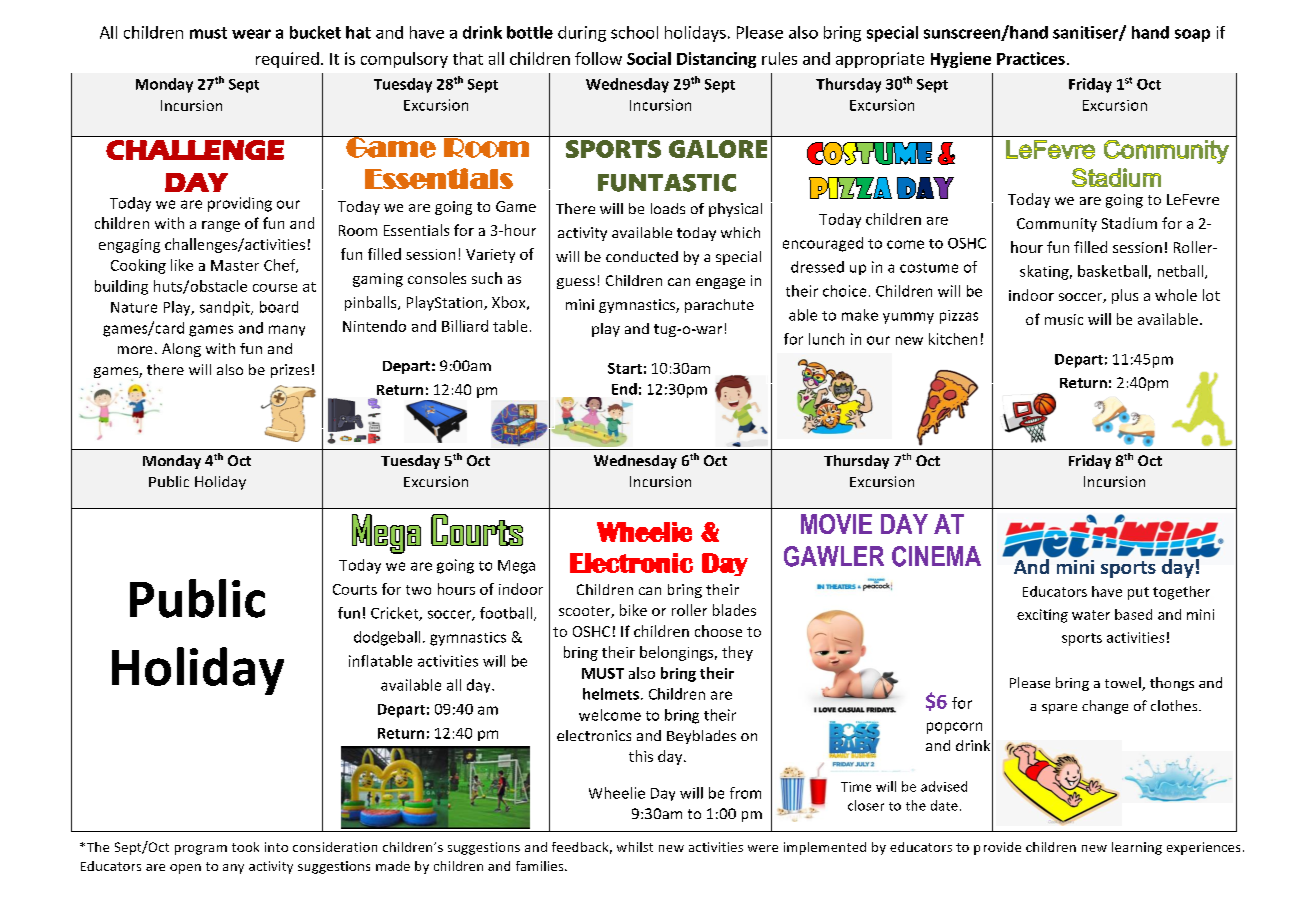 Image resolution: width=1308 pixels, height=924 pixels. I want to click on conducted, so click(642, 256).
